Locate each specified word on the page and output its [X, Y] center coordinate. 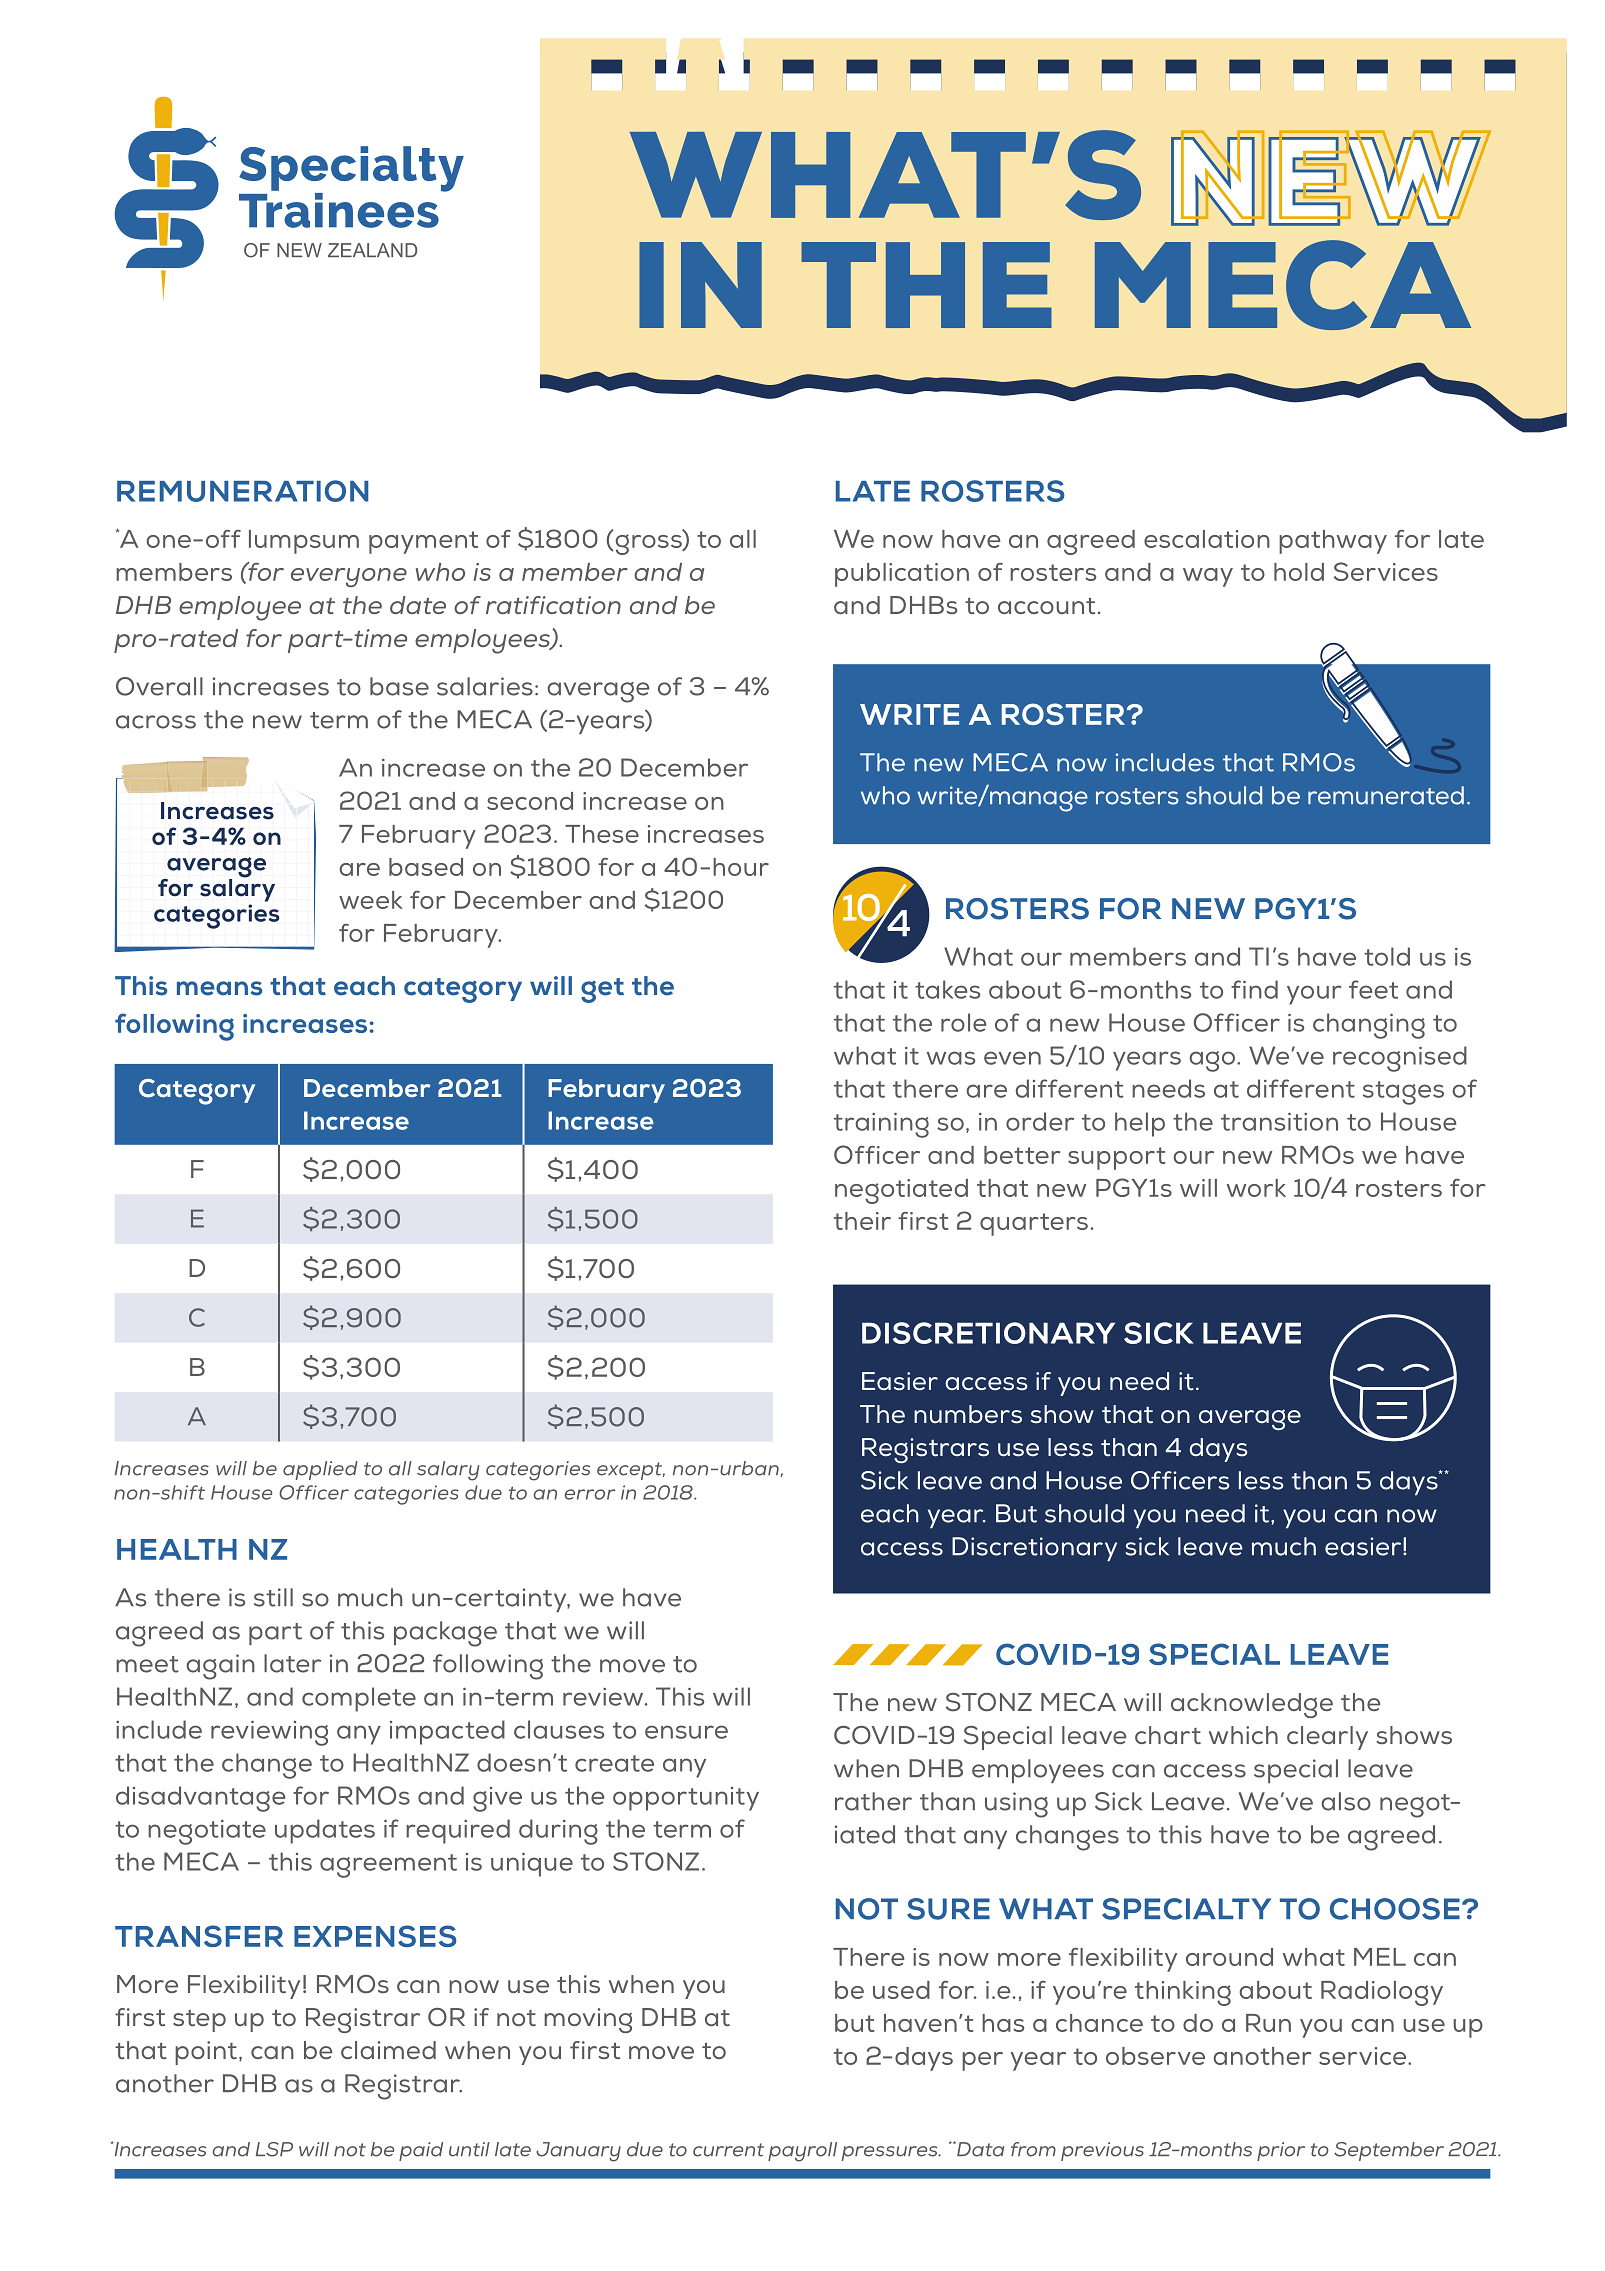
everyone [349, 577]
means [219, 988]
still [273, 1597]
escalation [1207, 539]
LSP [274, 2149]
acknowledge [1252, 1705]
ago [1213, 1061]
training [881, 1125]
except [631, 1471]
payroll [802, 2152]
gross [650, 544]
